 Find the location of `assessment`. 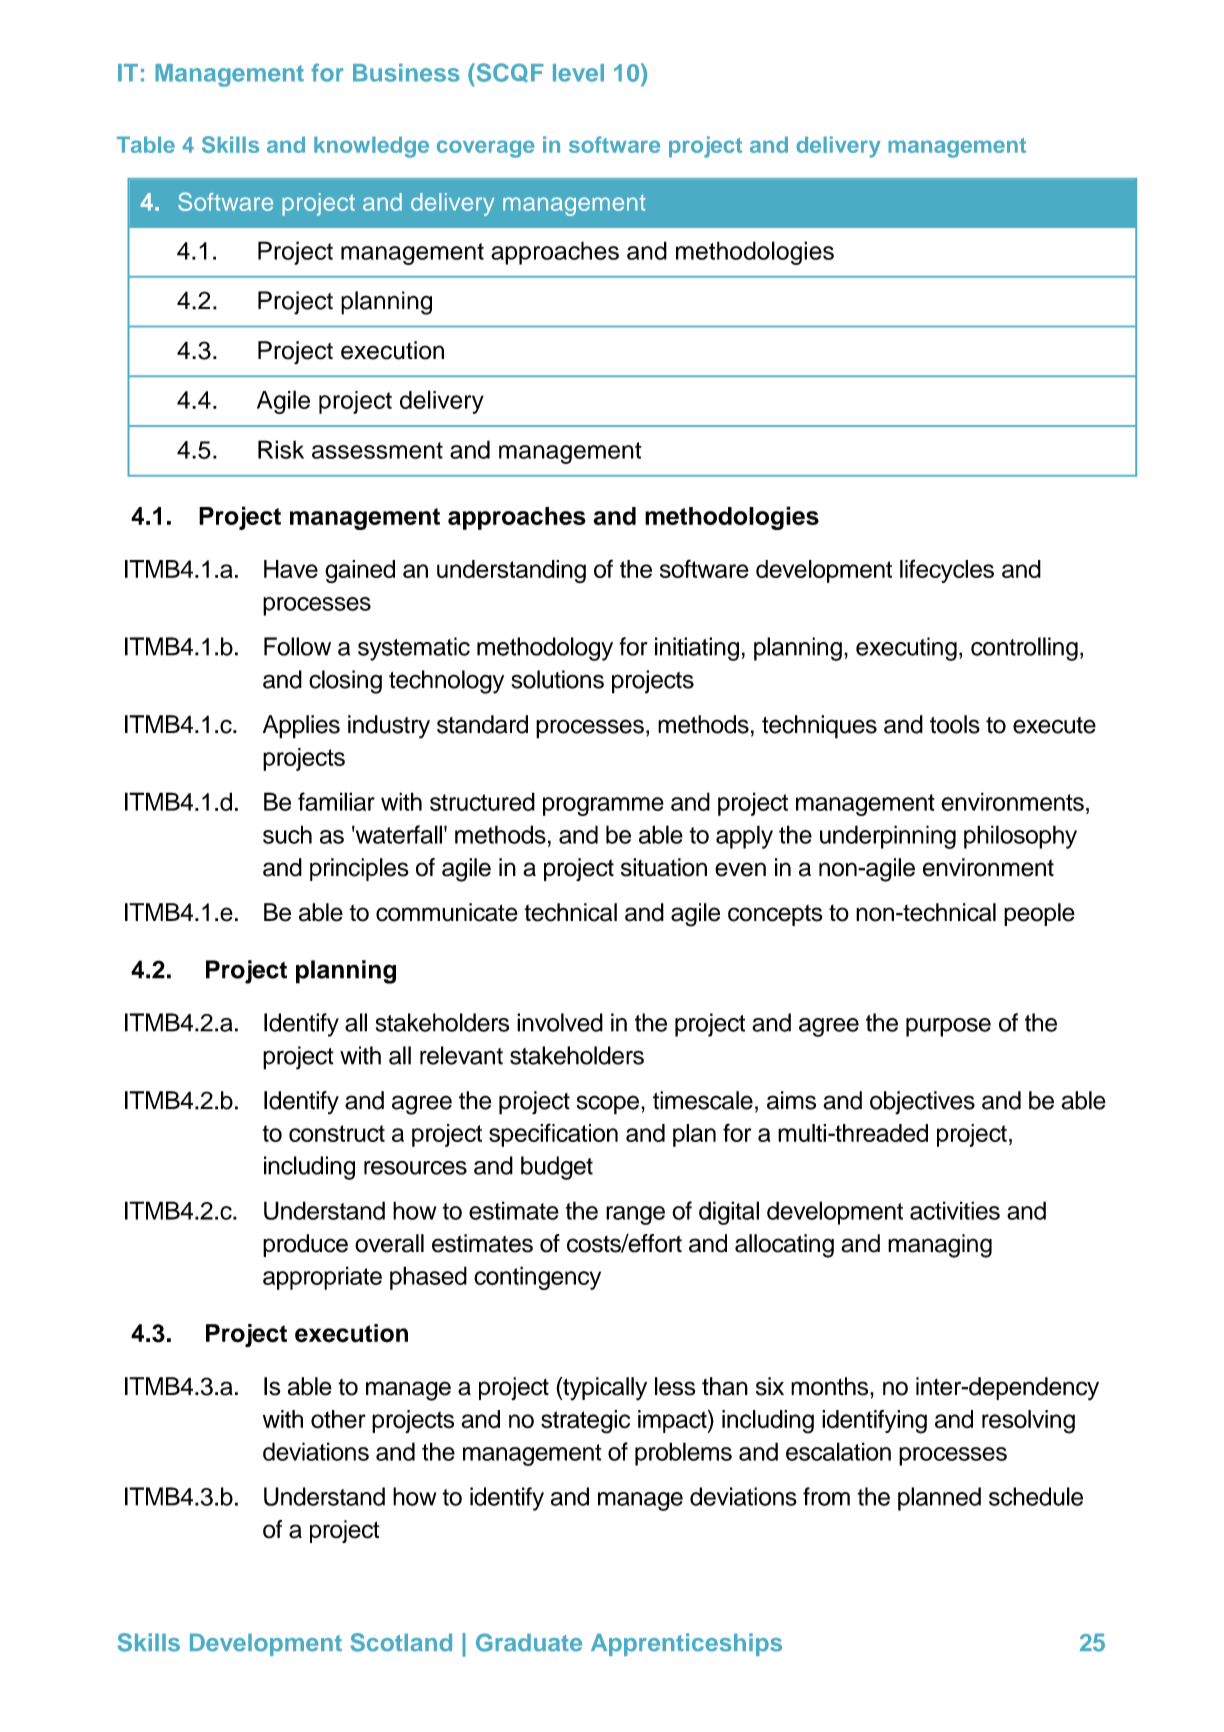

assessment is located at coordinates (377, 450).
